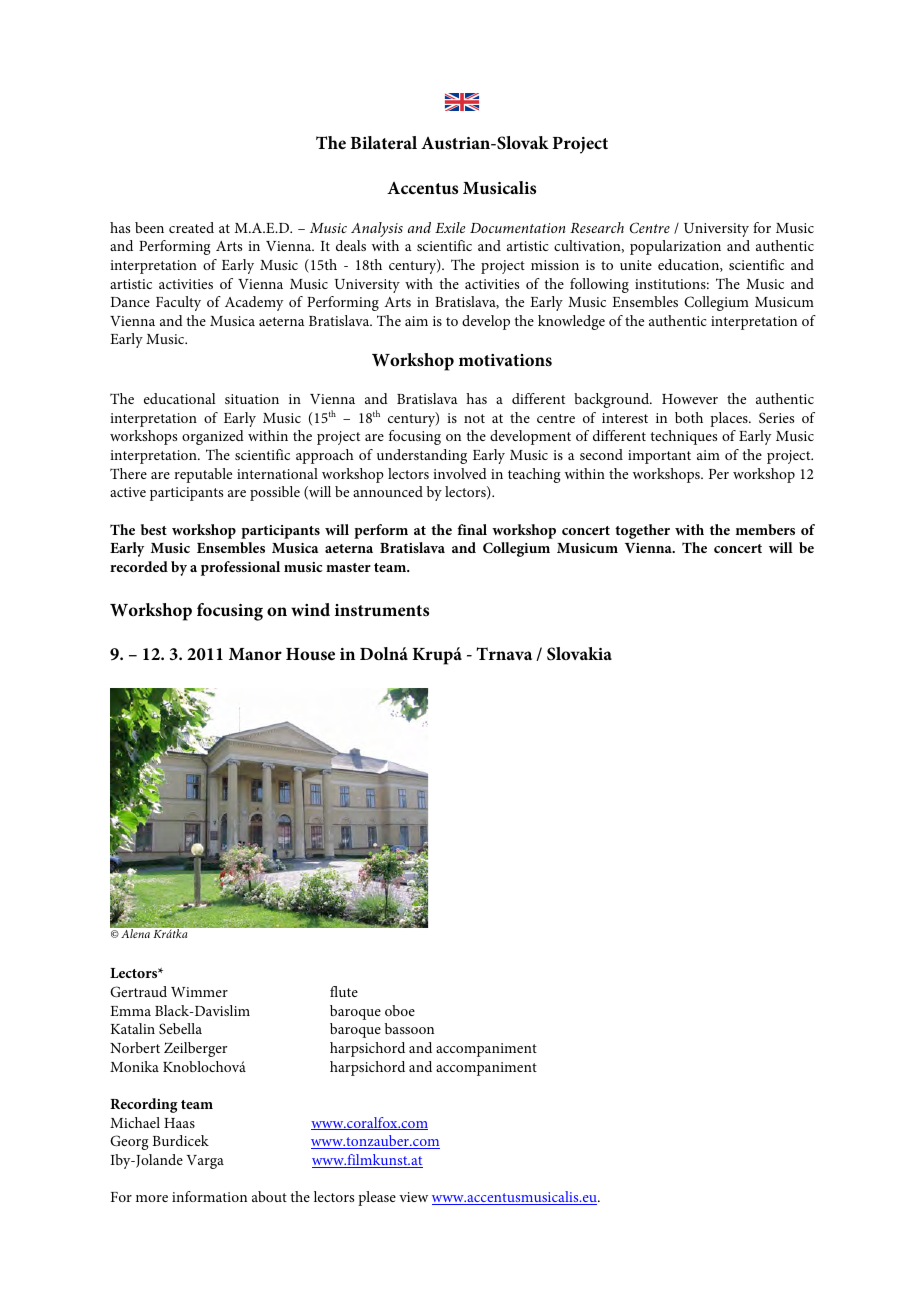 The height and width of the document is (1308, 924). I want to click on together, so click(642, 531).
